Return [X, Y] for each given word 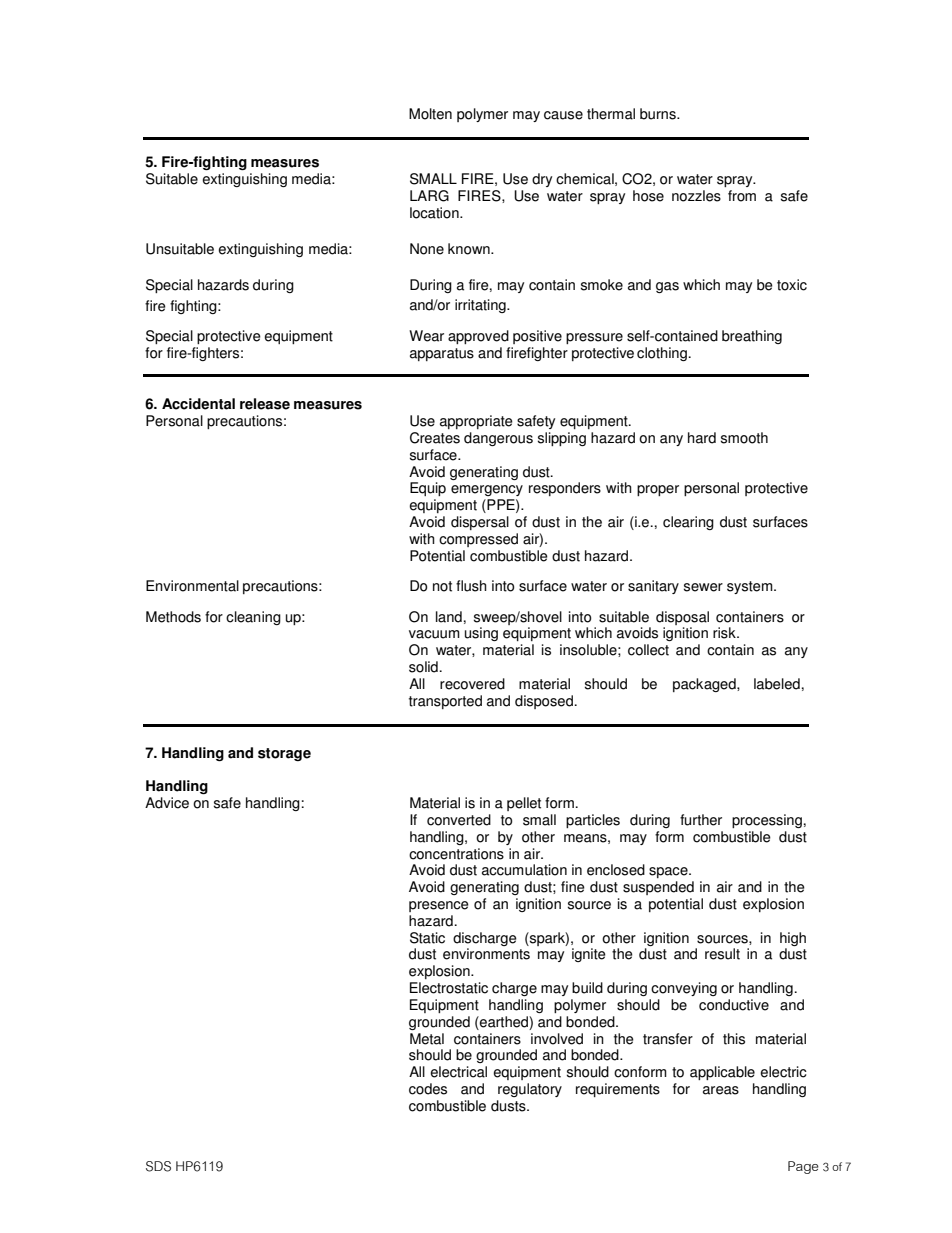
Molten [430, 114]
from [742, 196]
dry [542, 180]
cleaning [253, 618]
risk [725, 633]
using [481, 634]
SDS [158, 1166]
